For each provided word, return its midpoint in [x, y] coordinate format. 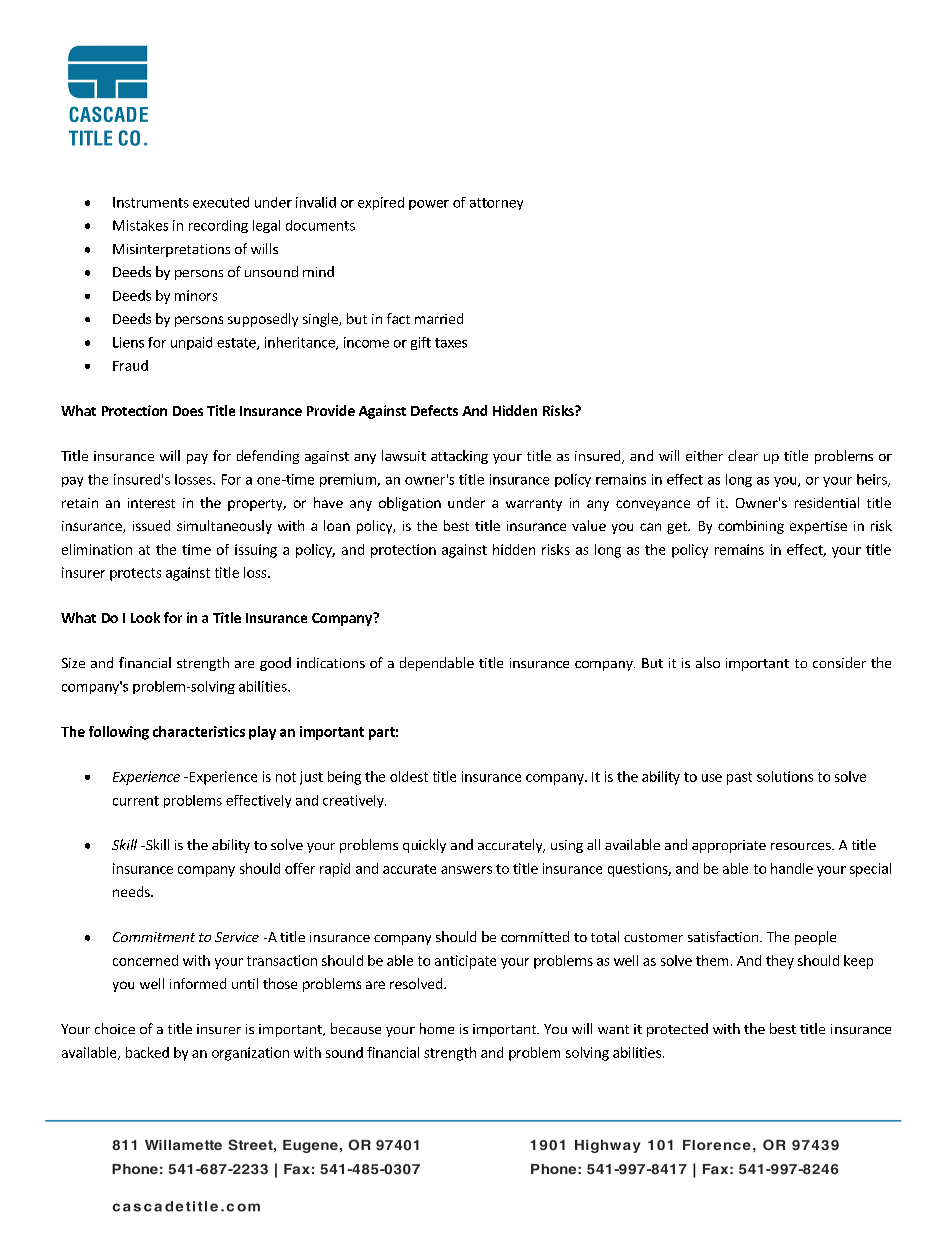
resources [802, 846]
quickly [424, 846]
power [429, 205]
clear [743, 455]
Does [188, 411]
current [136, 801]
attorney [496, 204]
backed [147, 1052]
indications [331, 662]
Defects [434, 410]
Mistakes [140, 225]
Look [145, 617]
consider [839, 662]
